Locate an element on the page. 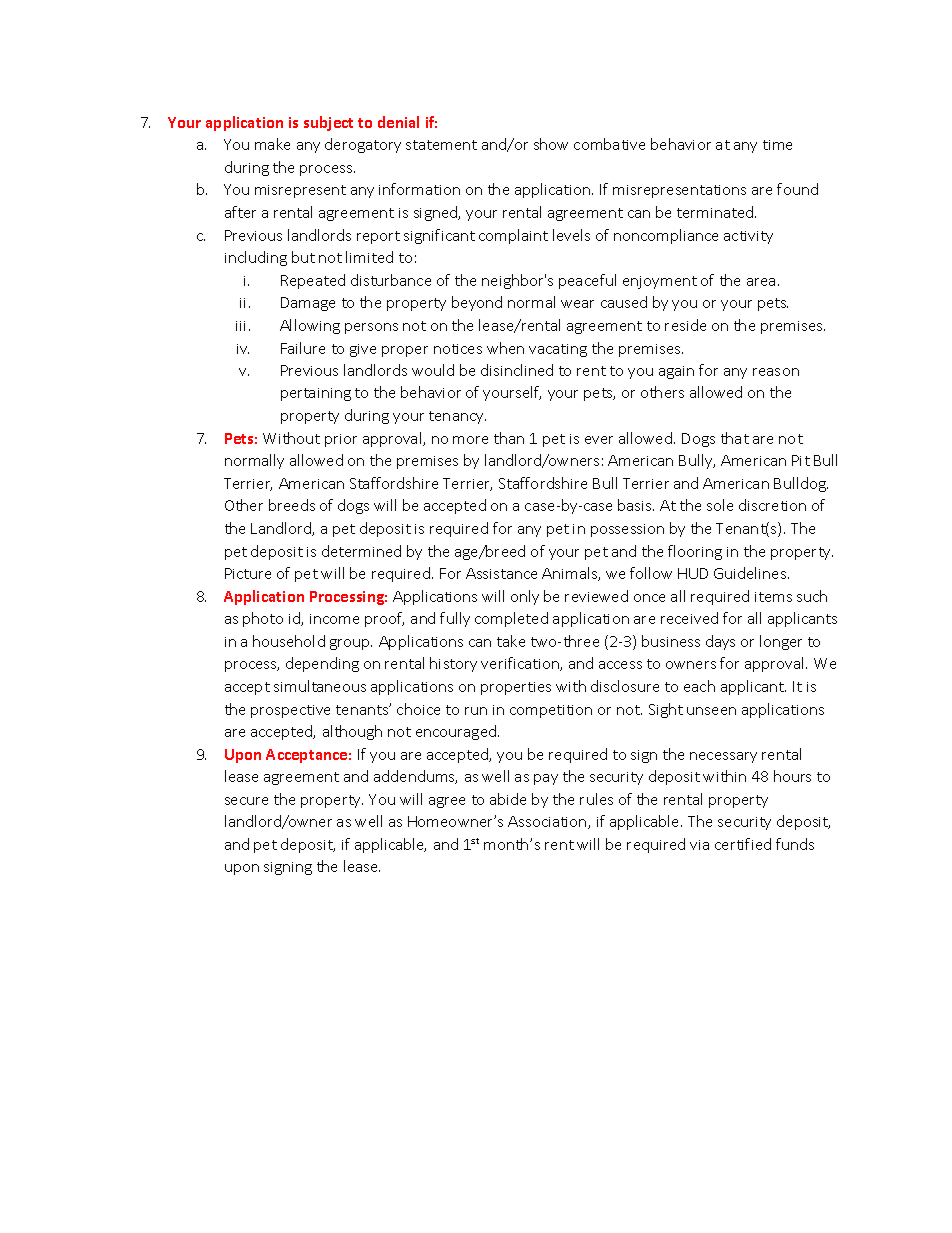  Association is located at coordinates (548, 822).
